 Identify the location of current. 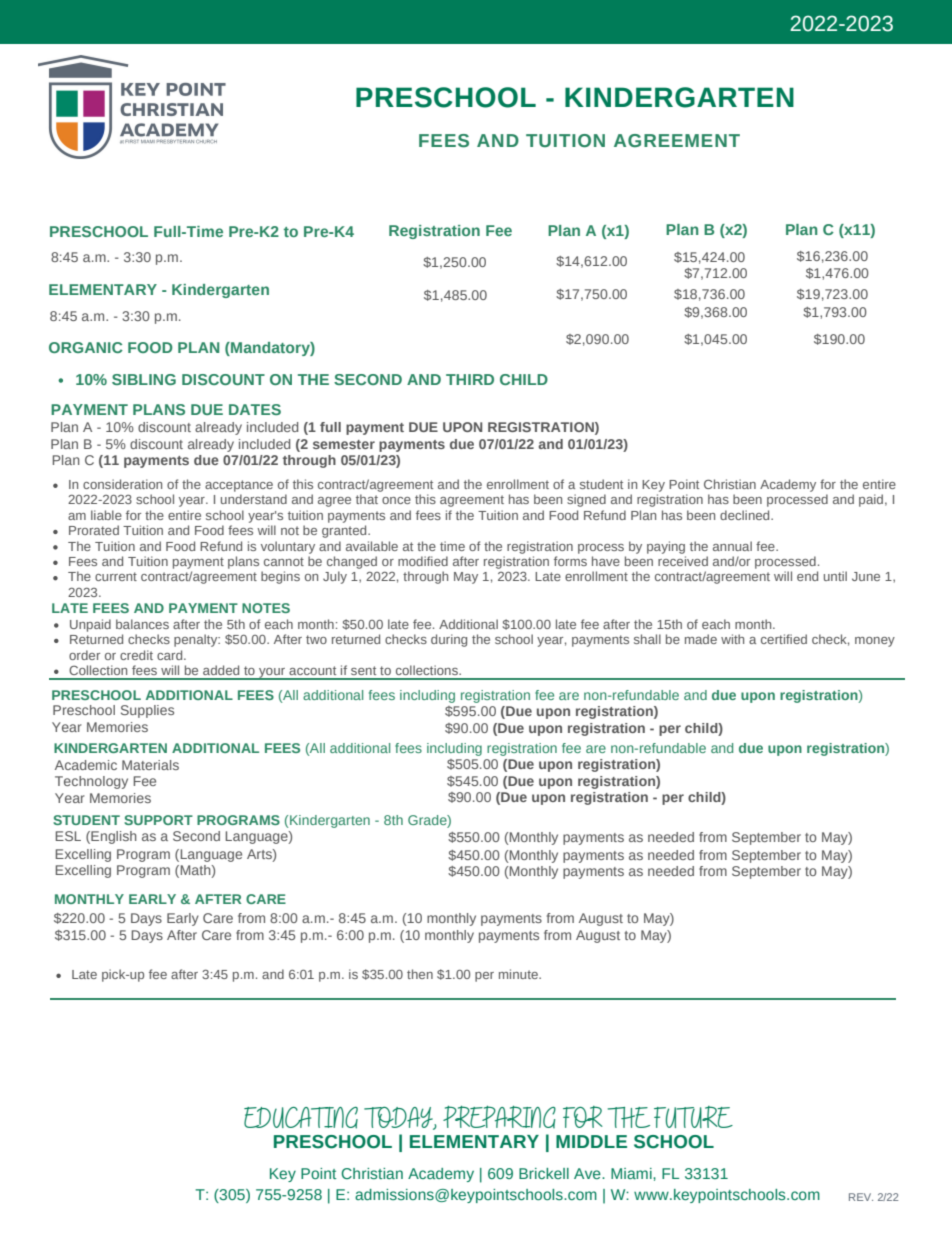
(116, 576).
